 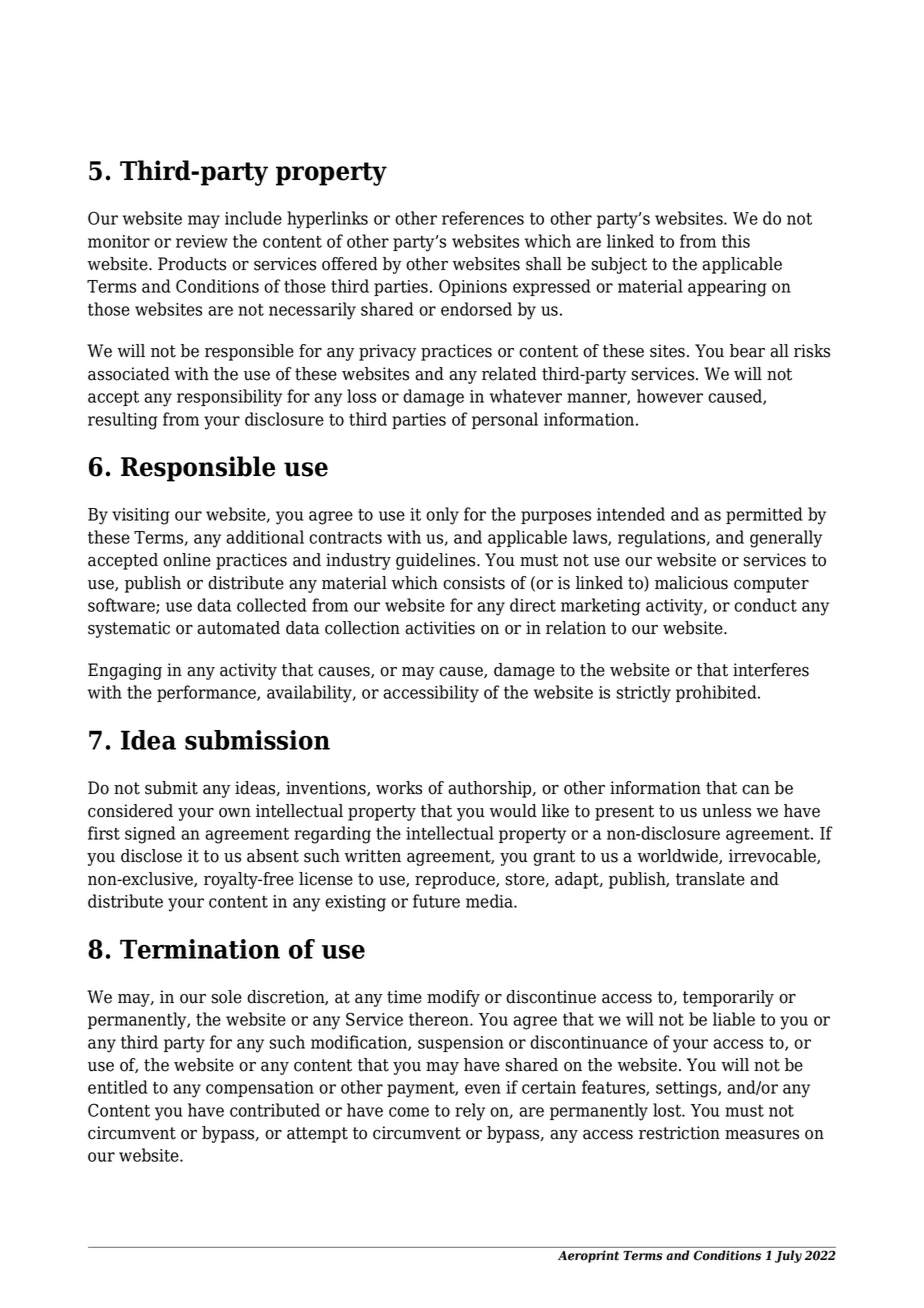 What do you see at coordinates (736, 241) in the image?
I see `this` at bounding box center [736, 241].
